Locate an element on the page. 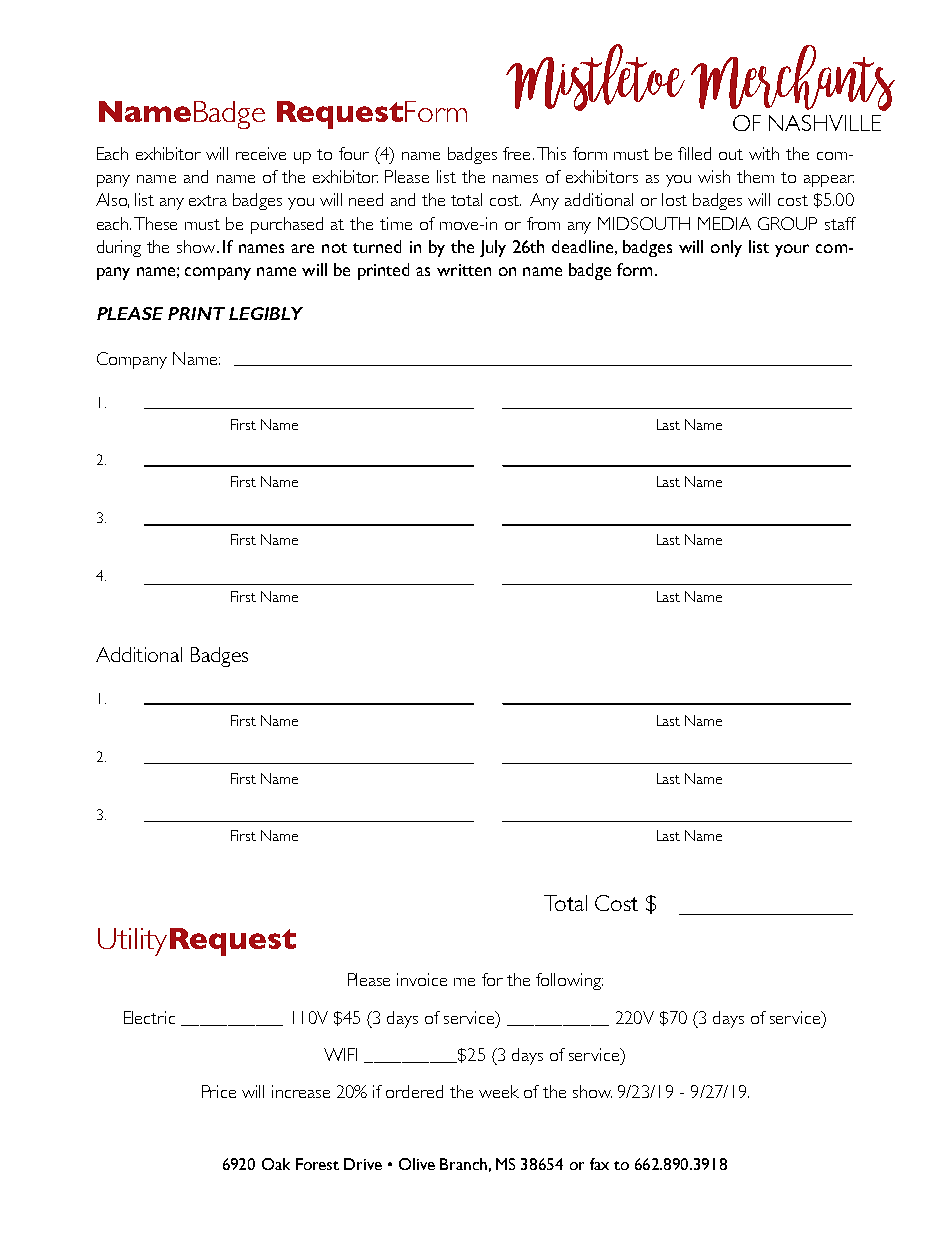 The width and height of the page is (952, 1233). free is located at coordinates (518, 153).
